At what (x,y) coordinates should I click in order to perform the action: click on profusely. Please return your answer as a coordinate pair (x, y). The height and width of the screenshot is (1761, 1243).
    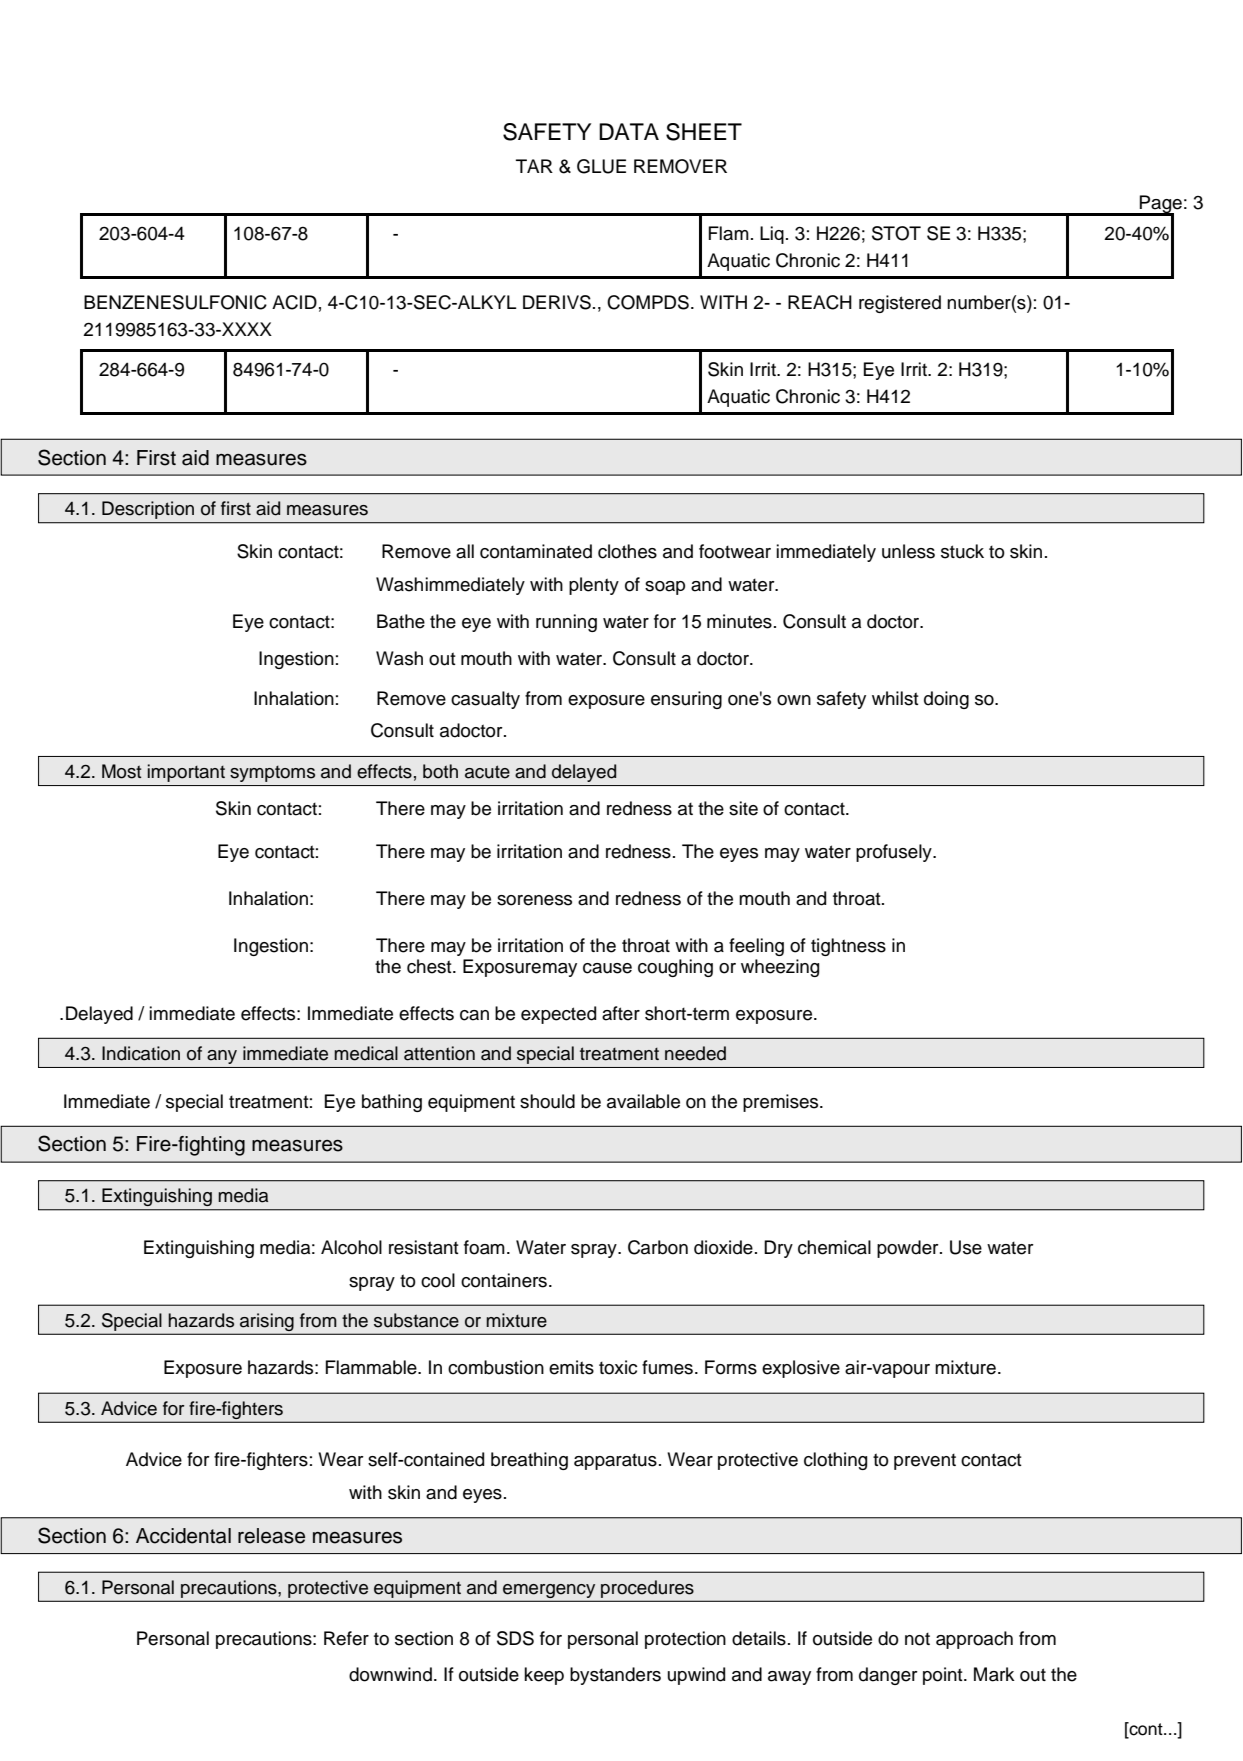
    Looking at the image, I should click on (895, 853).
